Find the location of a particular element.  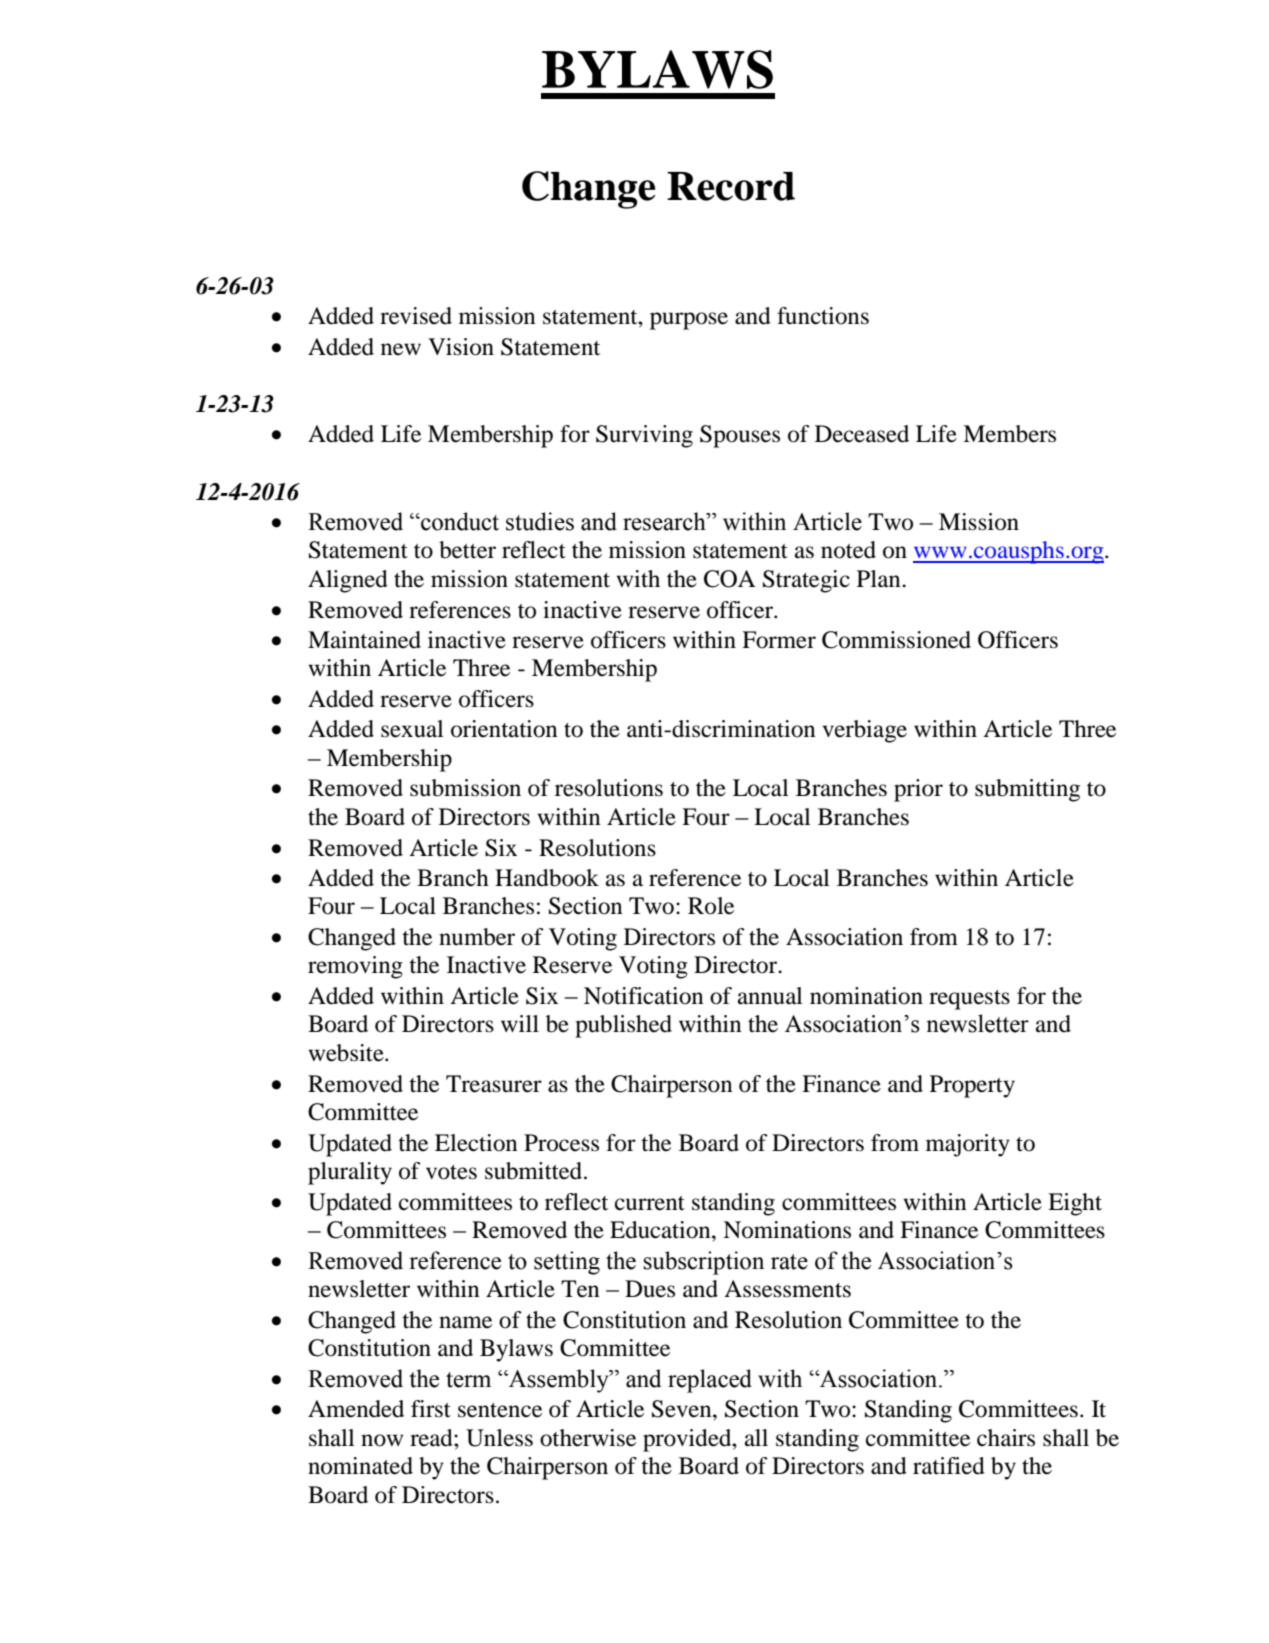

Former is located at coordinates (779, 640).
